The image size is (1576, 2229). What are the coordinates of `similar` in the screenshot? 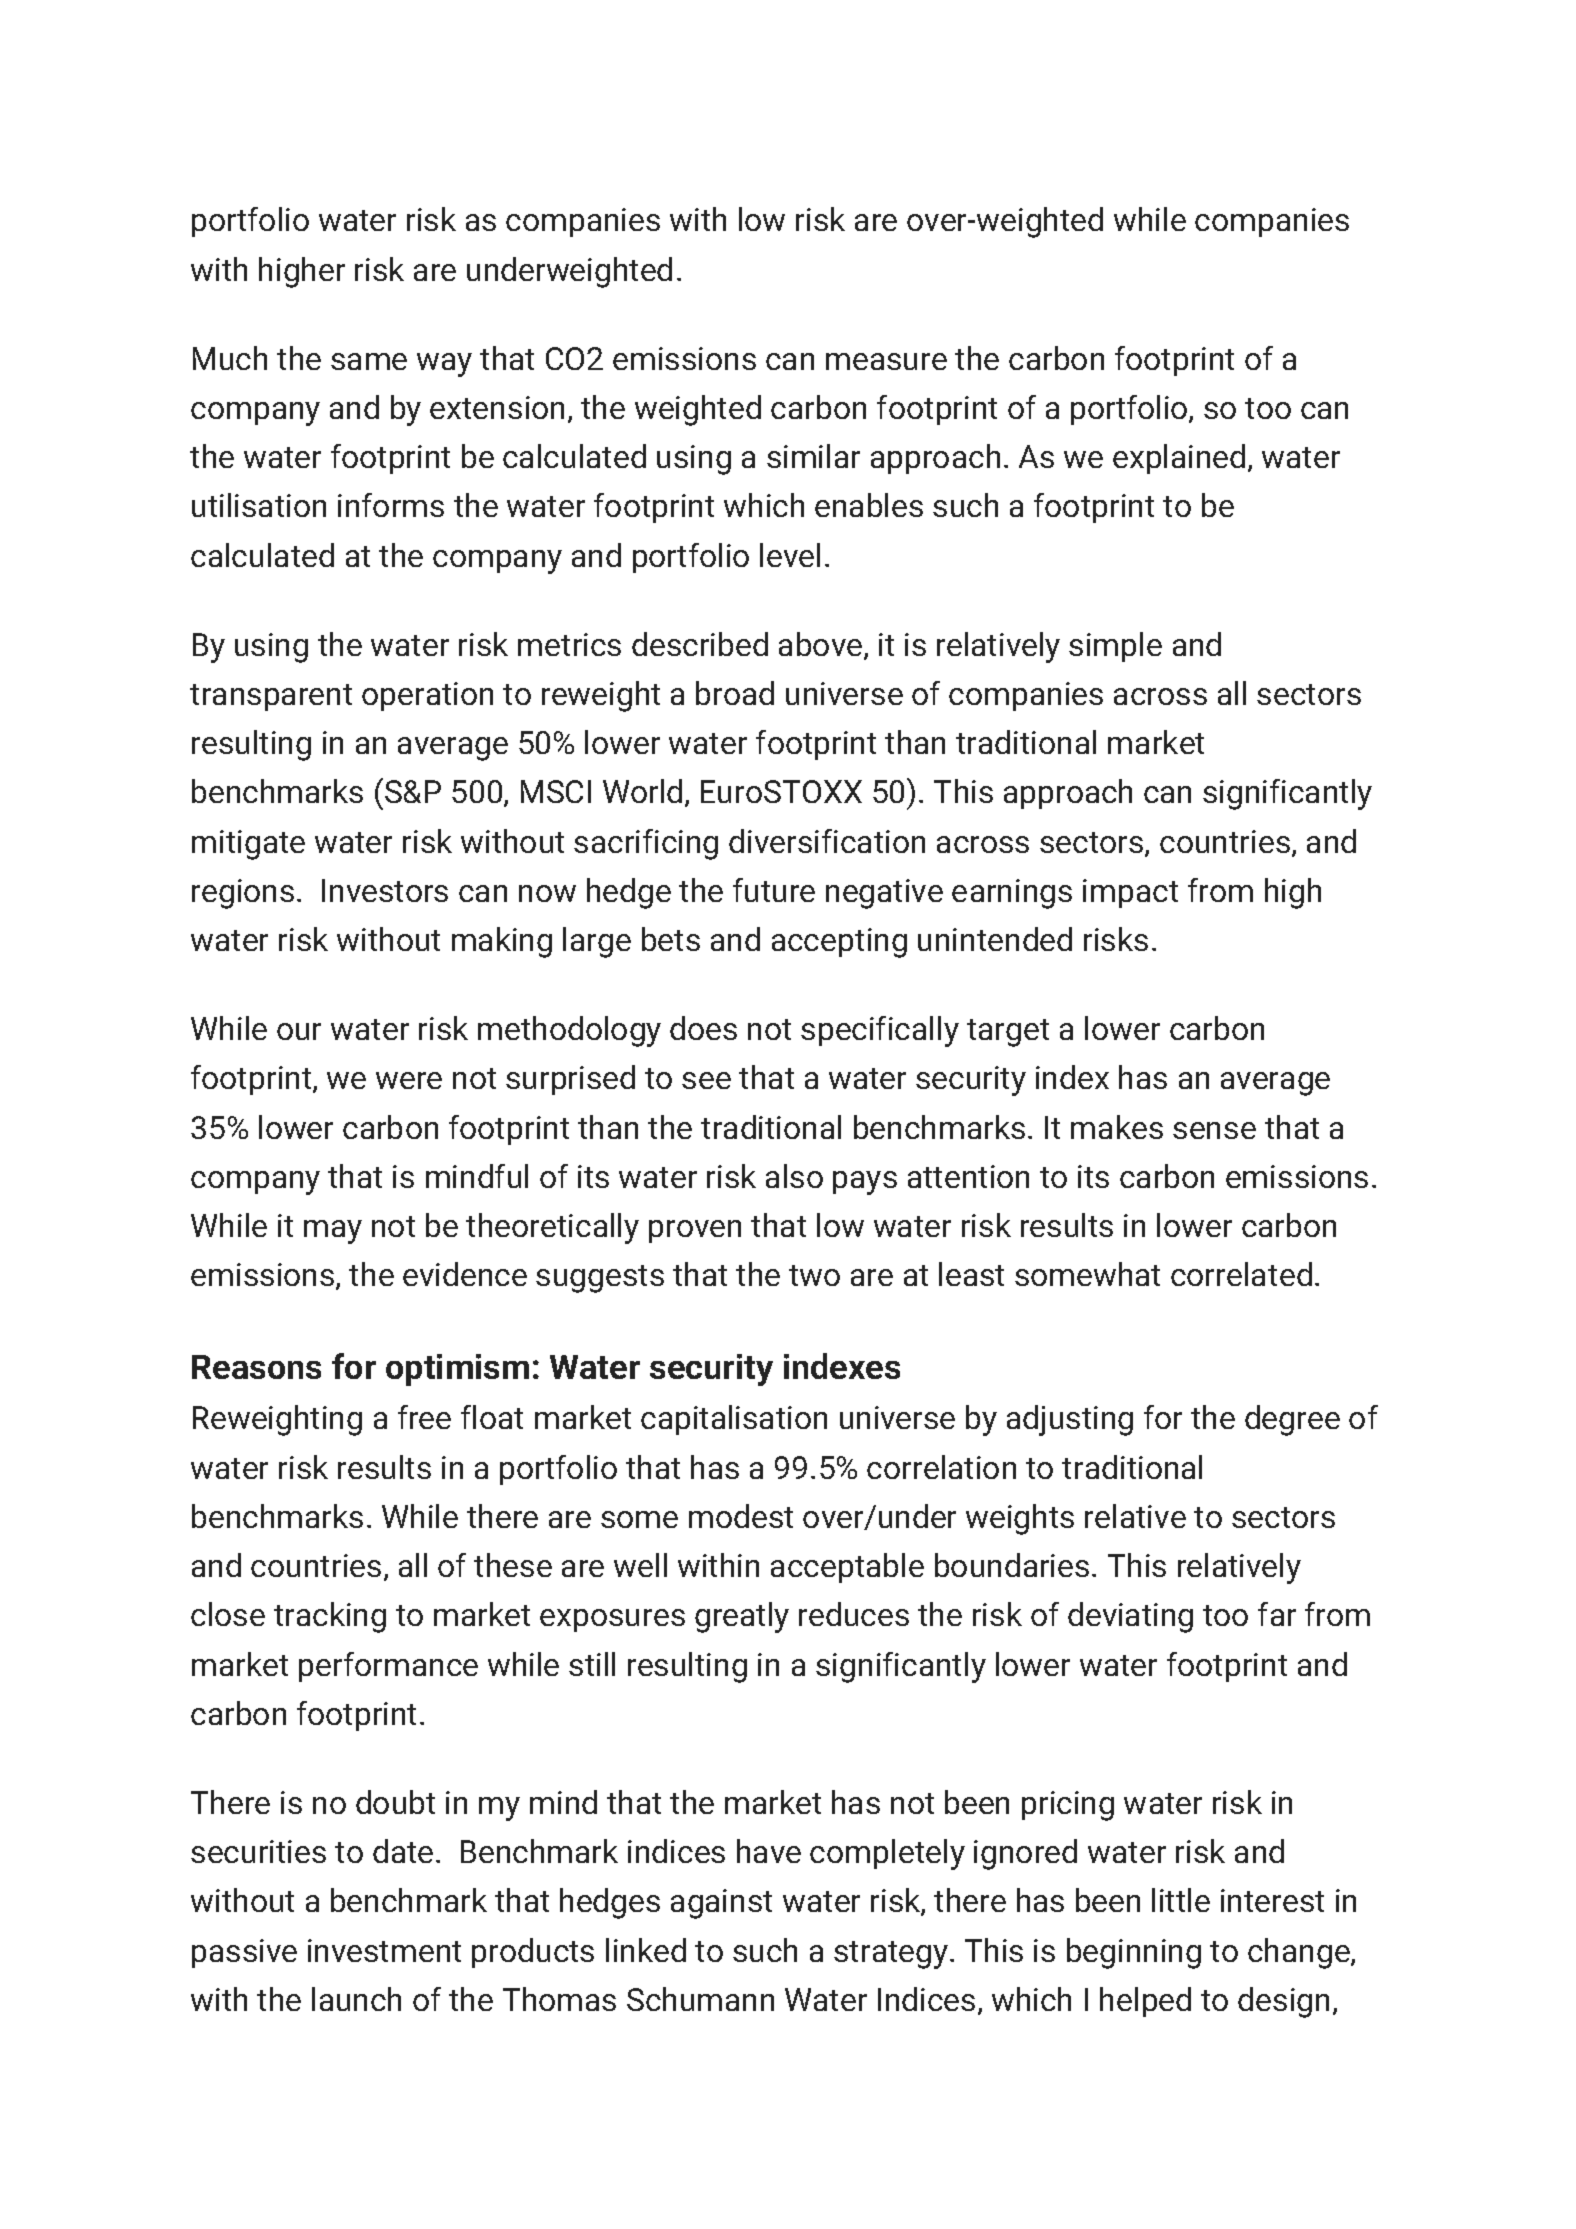 It's located at (813, 456).
